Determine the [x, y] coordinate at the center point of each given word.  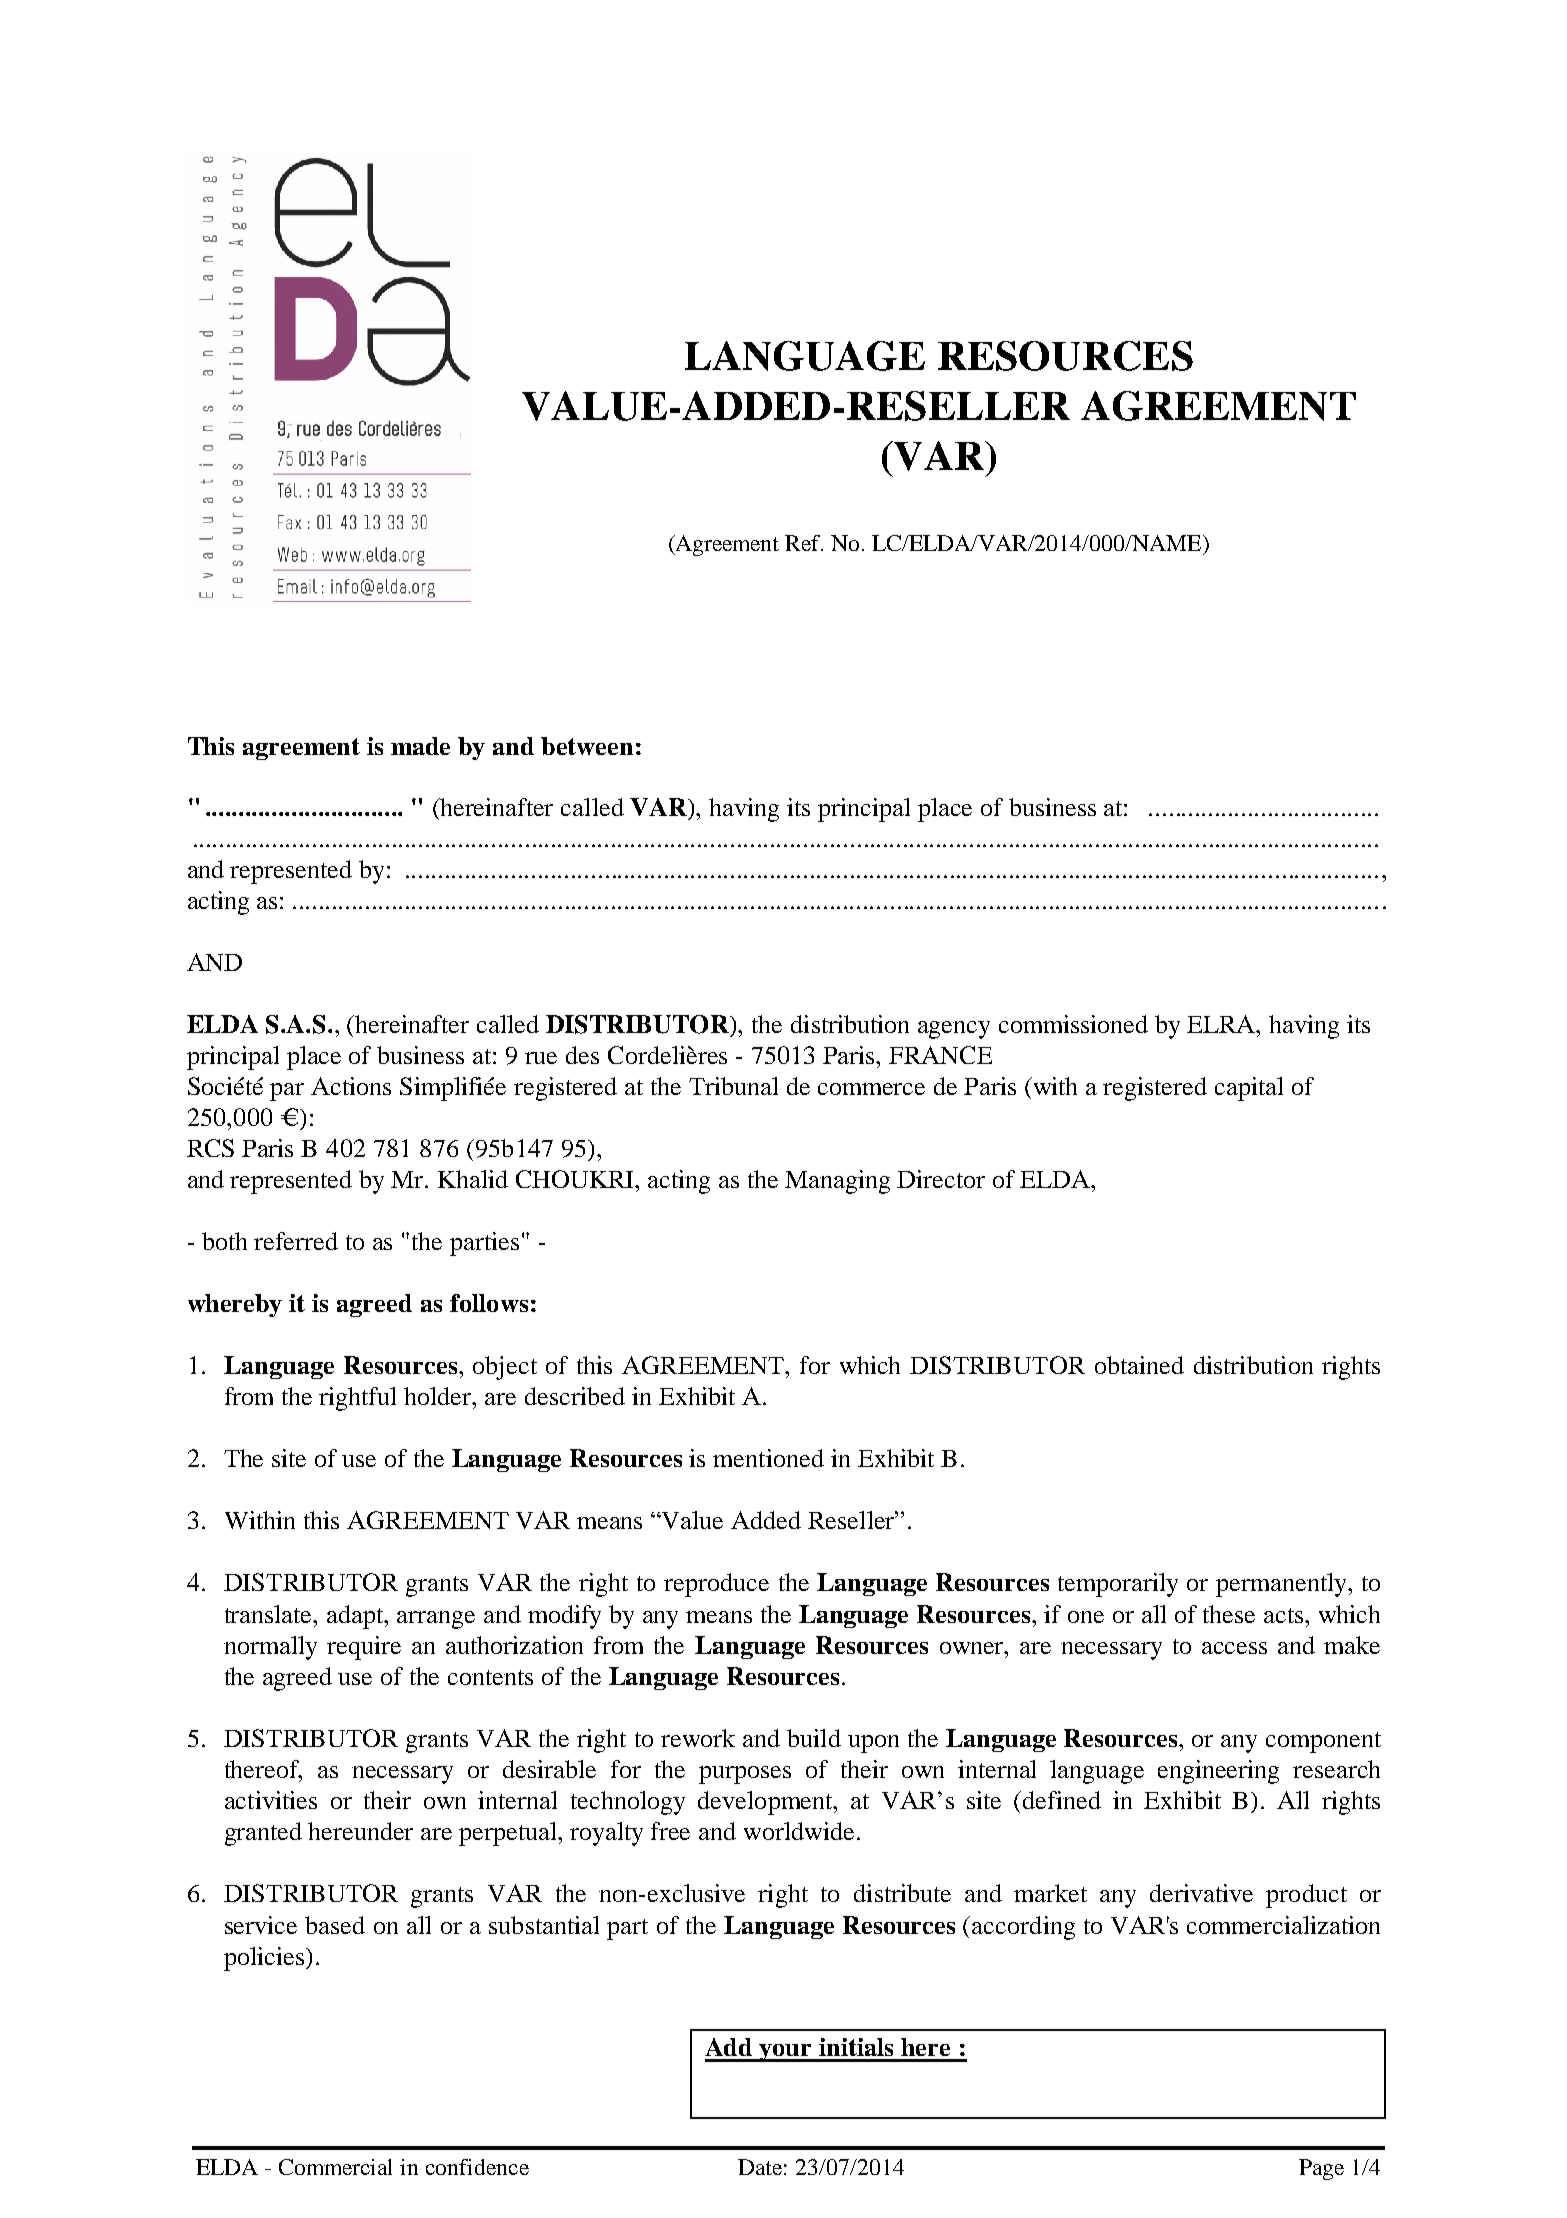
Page [1321, 2169]
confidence [477, 2167]
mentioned [768, 1458]
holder [439, 1396]
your [786, 2053]
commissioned [1073, 1024]
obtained [1139, 1365]
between [587, 746]
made [420, 746]
